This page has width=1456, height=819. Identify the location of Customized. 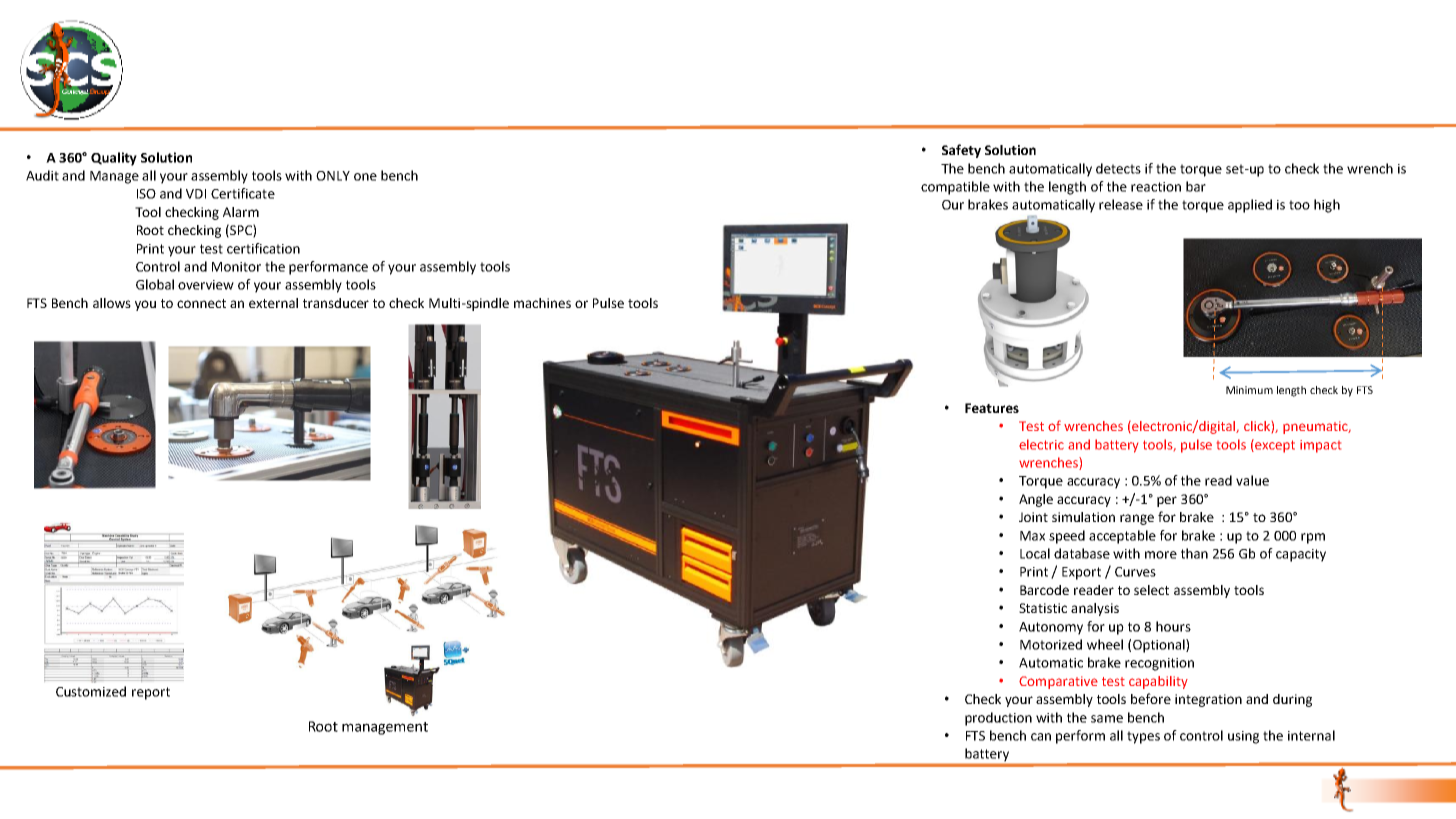
(91, 691).
